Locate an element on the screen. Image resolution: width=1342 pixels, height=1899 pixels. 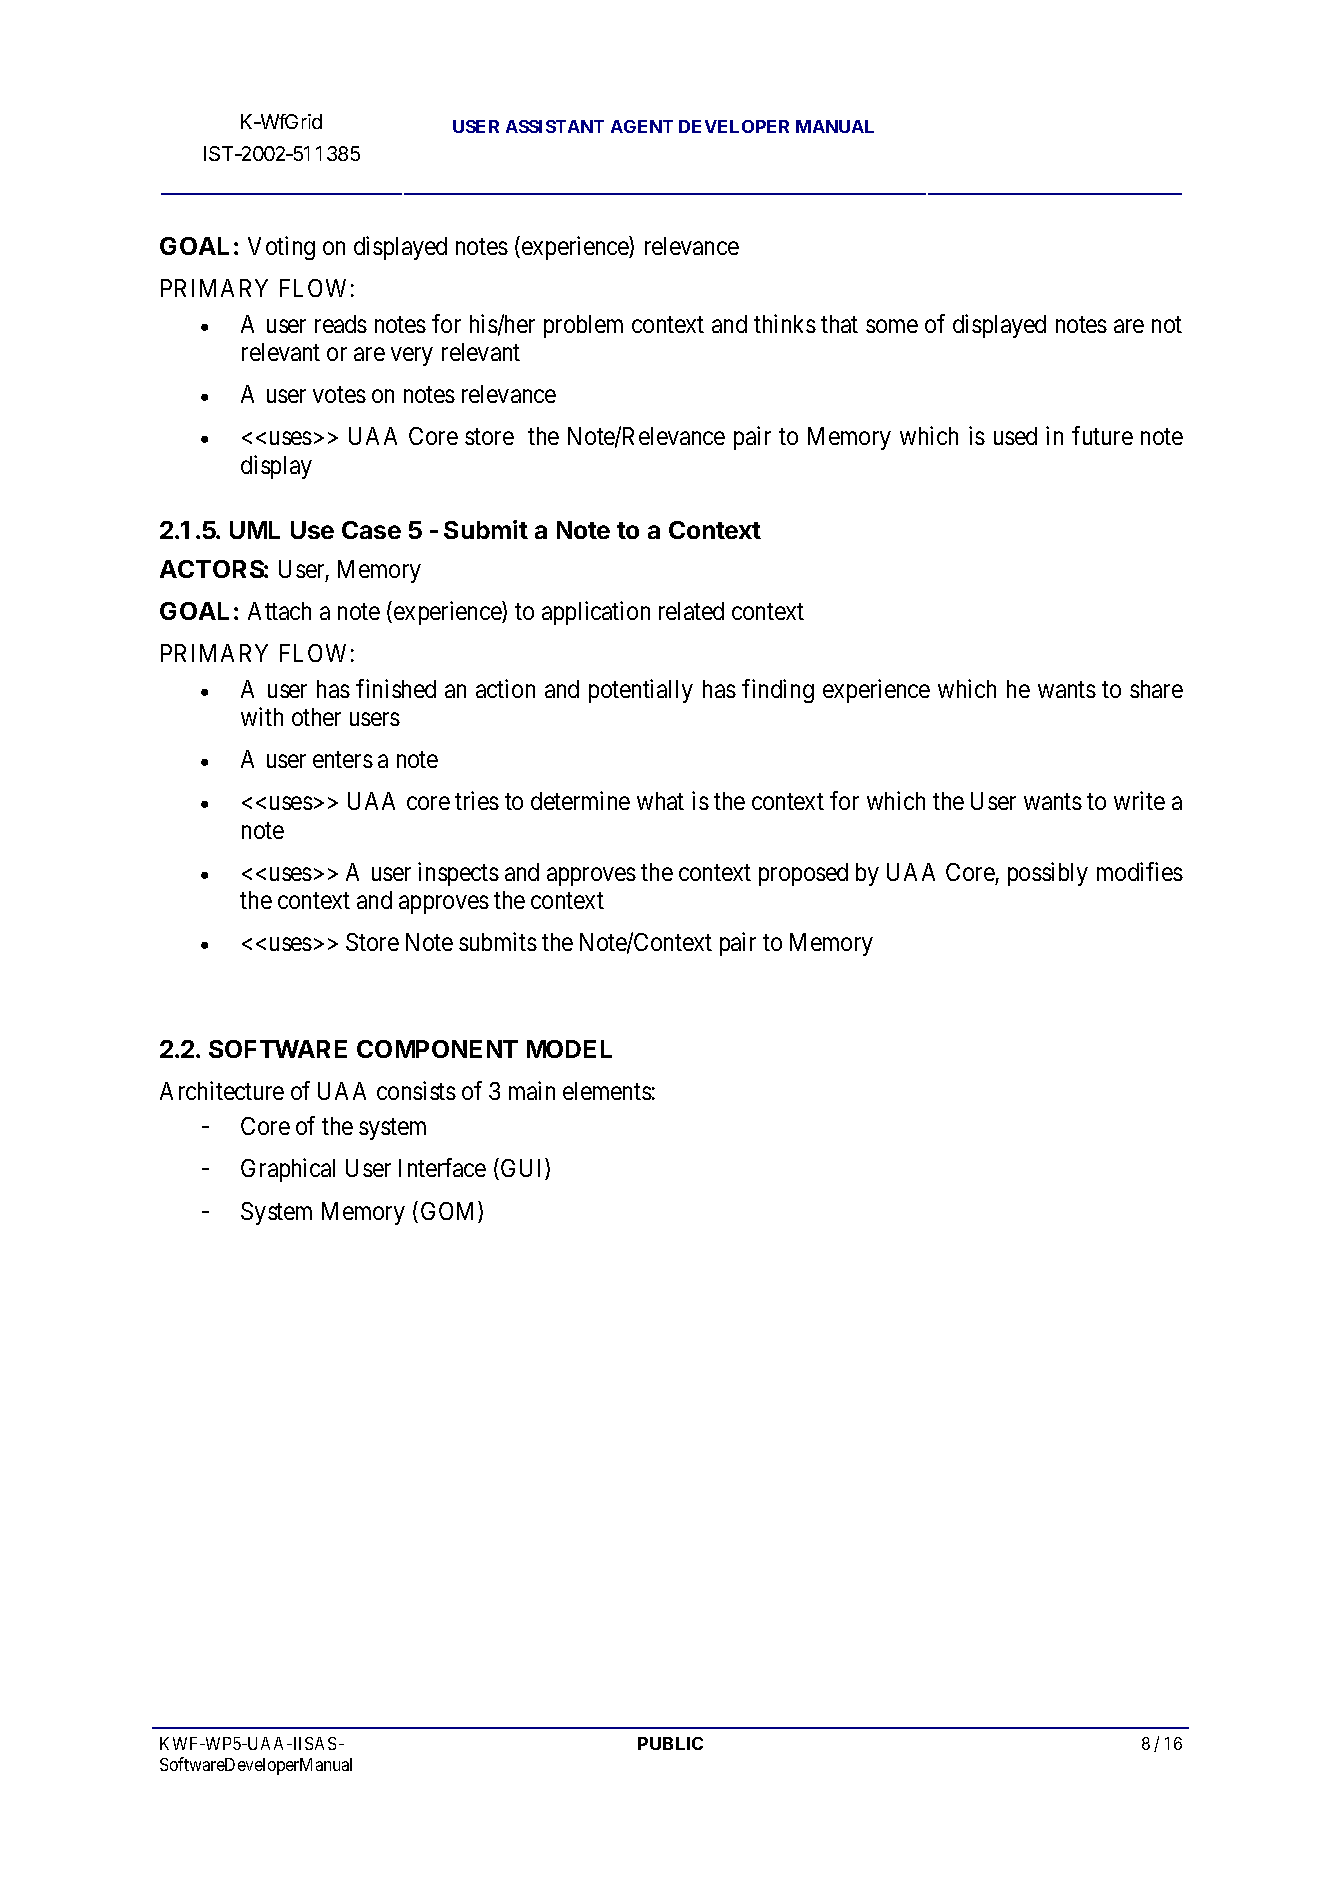
proposed is located at coordinates (803, 874).
